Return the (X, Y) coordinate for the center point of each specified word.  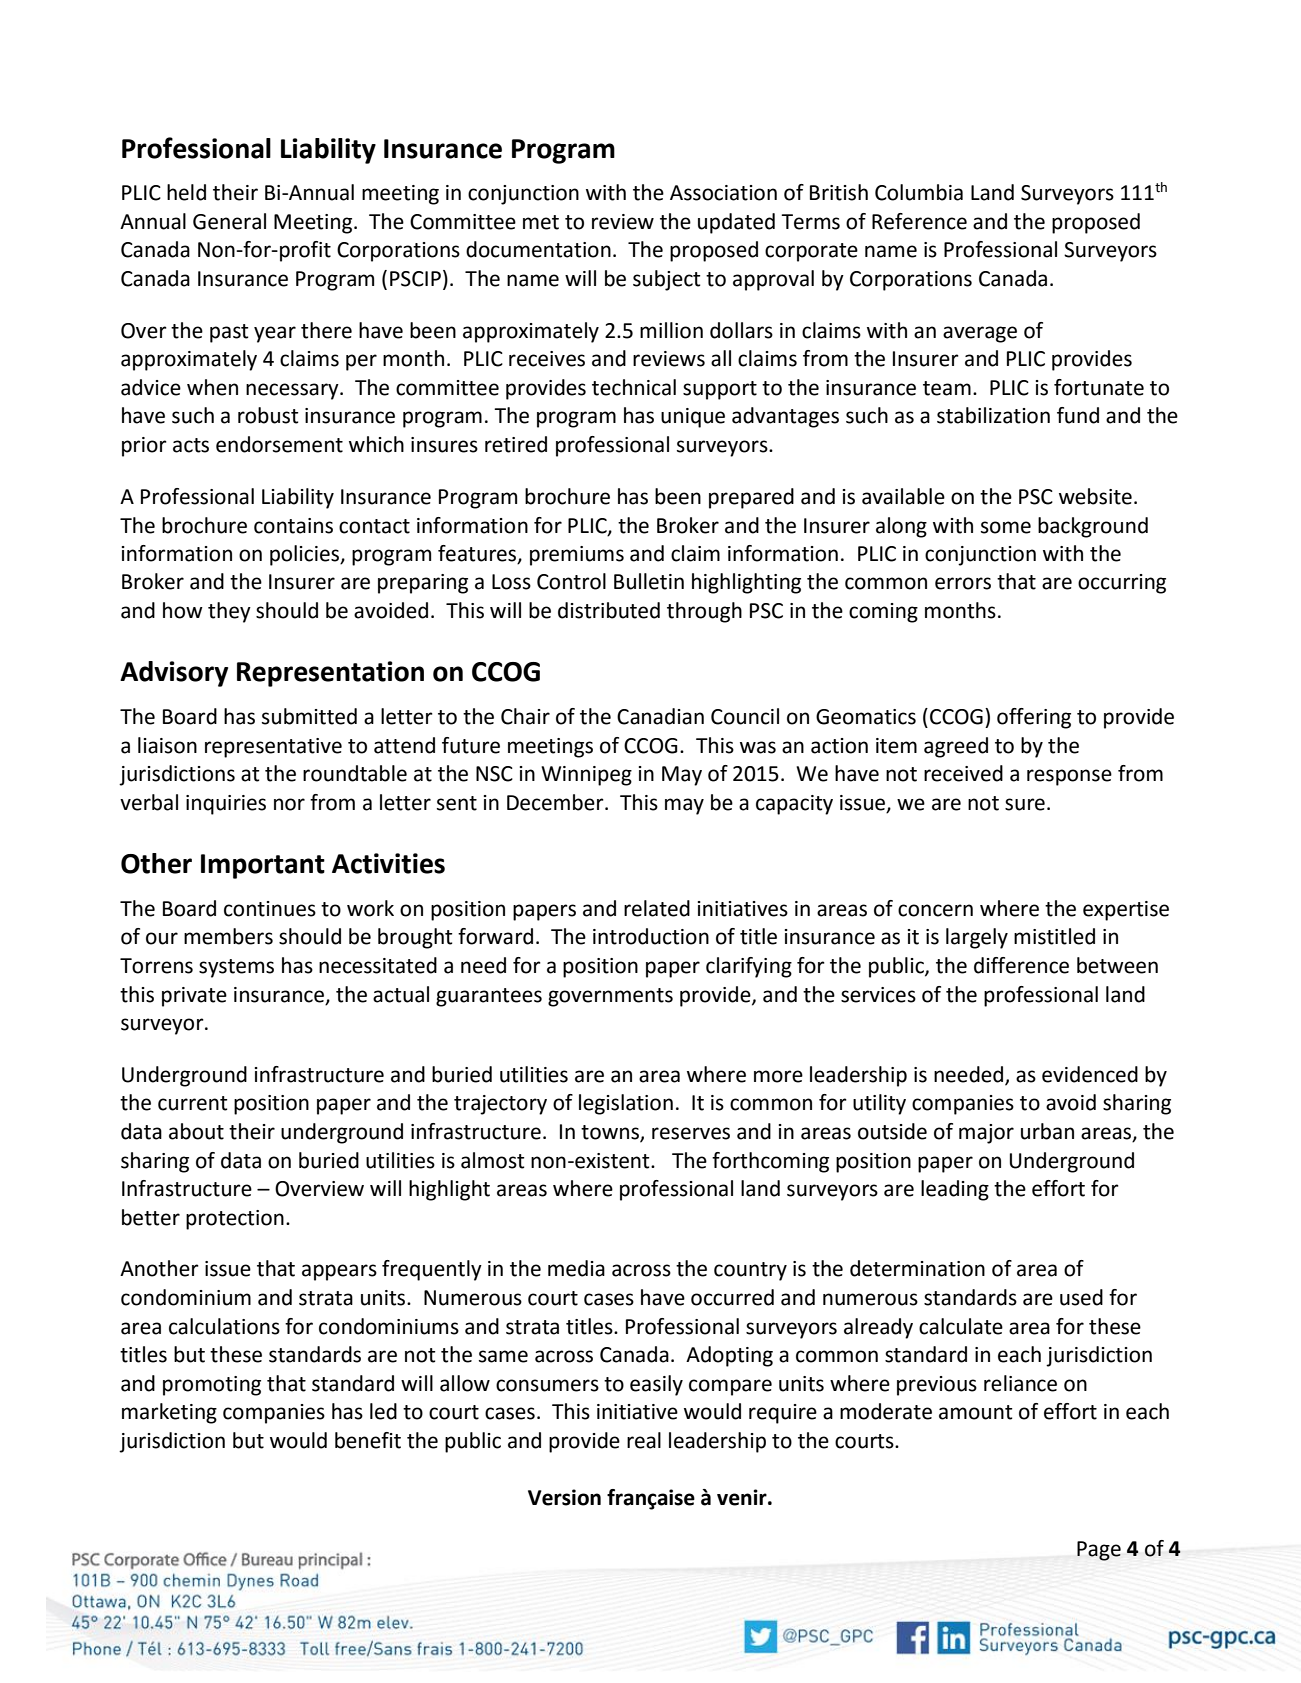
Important (263, 866)
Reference (919, 221)
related (657, 908)
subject (666, 280)
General (229, 221)
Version (564, 1497)
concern (935, 910)
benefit (368, 1440)
